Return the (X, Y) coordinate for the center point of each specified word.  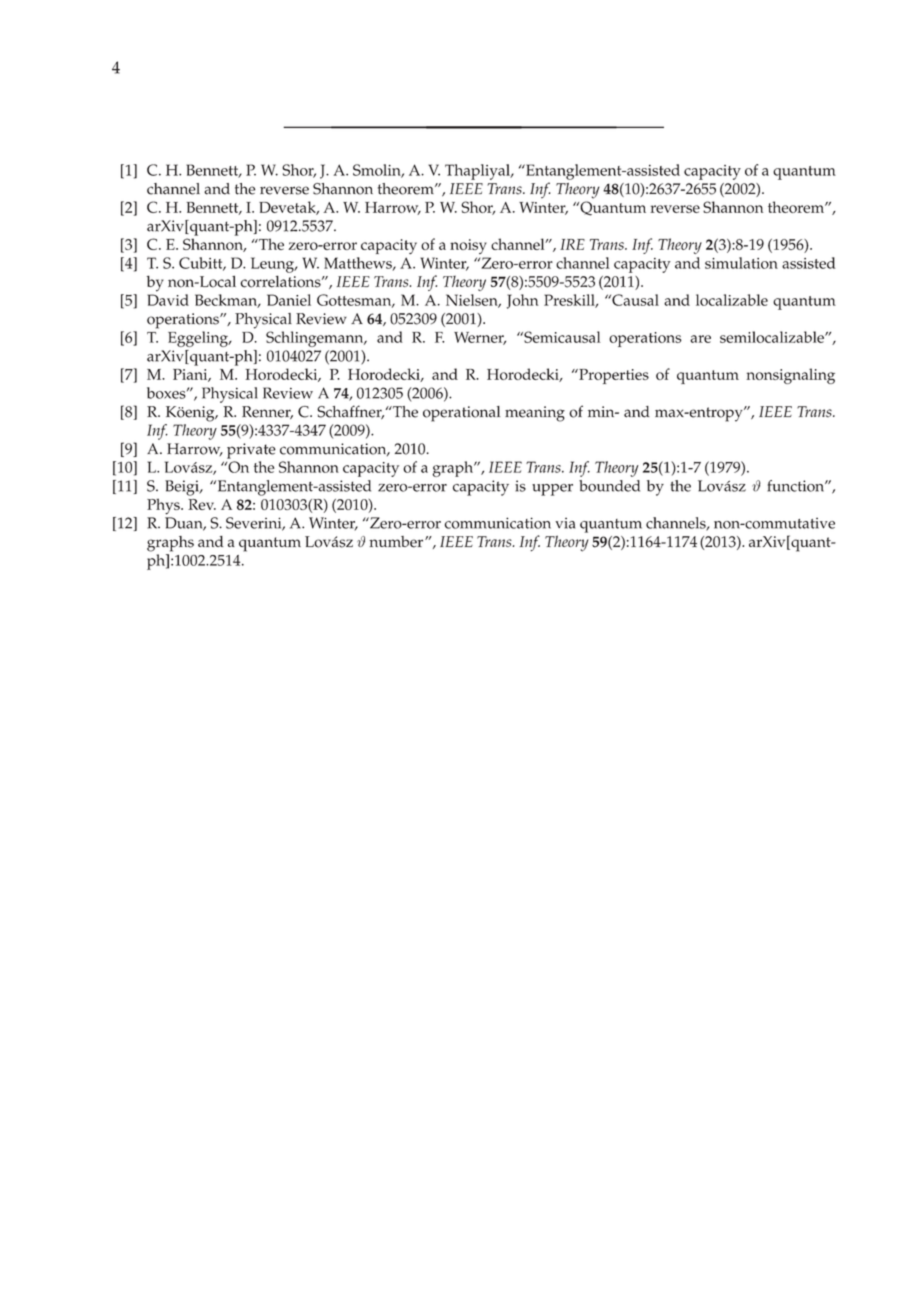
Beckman (227, 301)
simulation (741, 263)
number (397, 542)
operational (462, 414)
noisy (468, 246)
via (565, 523)
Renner (267, 412)
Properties (613, 376)
